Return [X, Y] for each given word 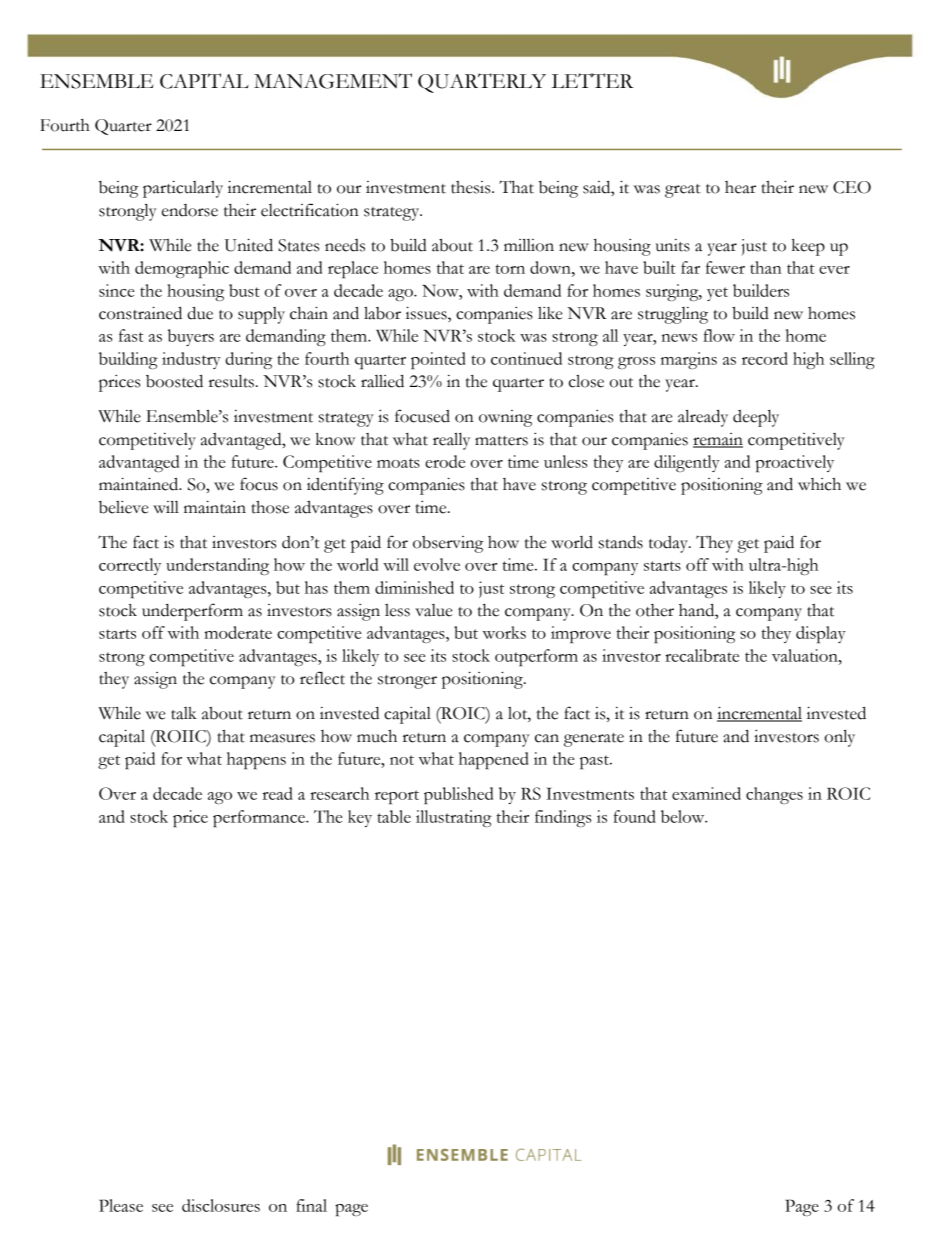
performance [260, 818]
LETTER [593, 80]
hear [740, 187]
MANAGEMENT [333, 81]
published [458, 795]
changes [774, 795]
